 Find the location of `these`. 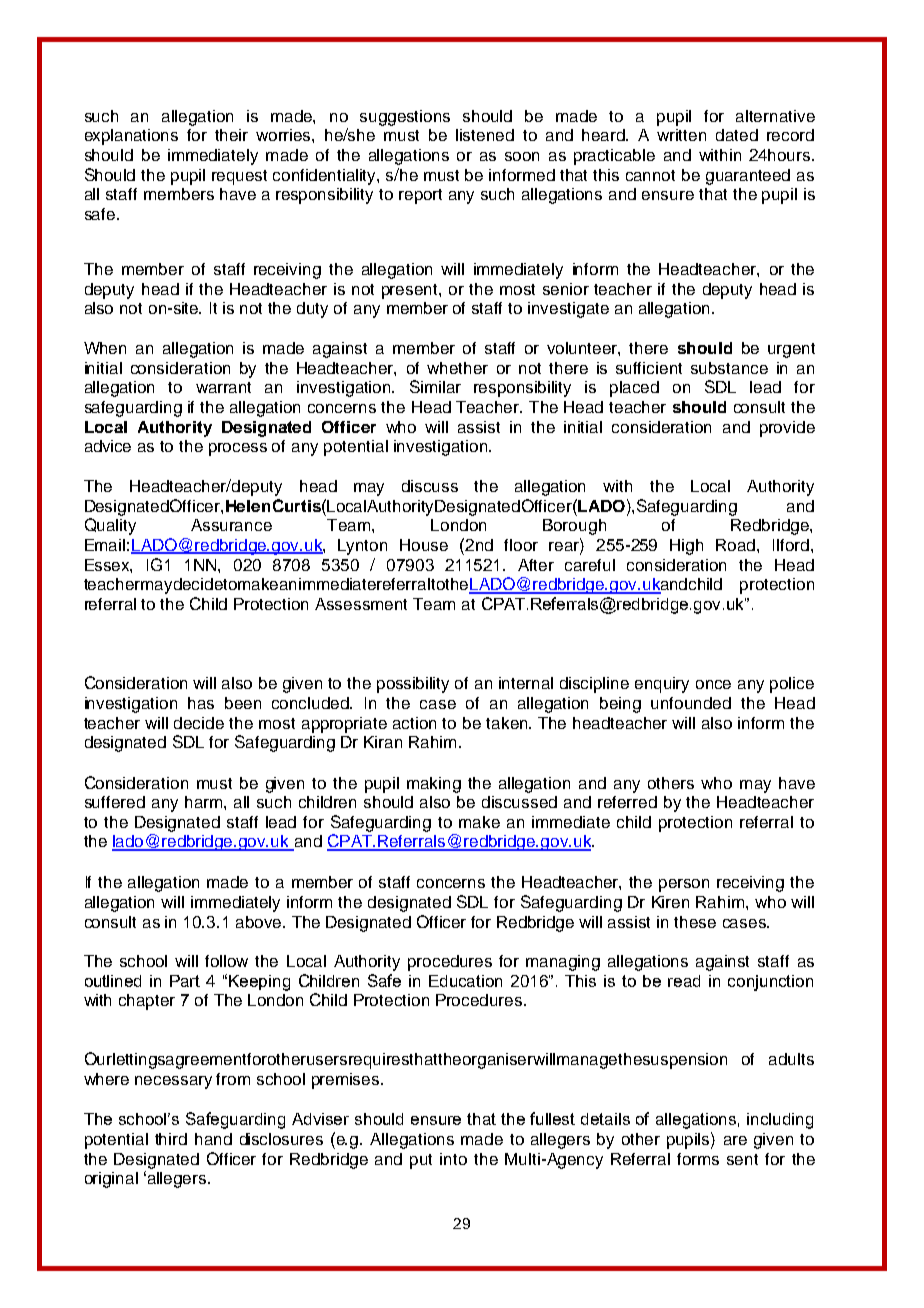

these is located at coordinates (695, 922).
